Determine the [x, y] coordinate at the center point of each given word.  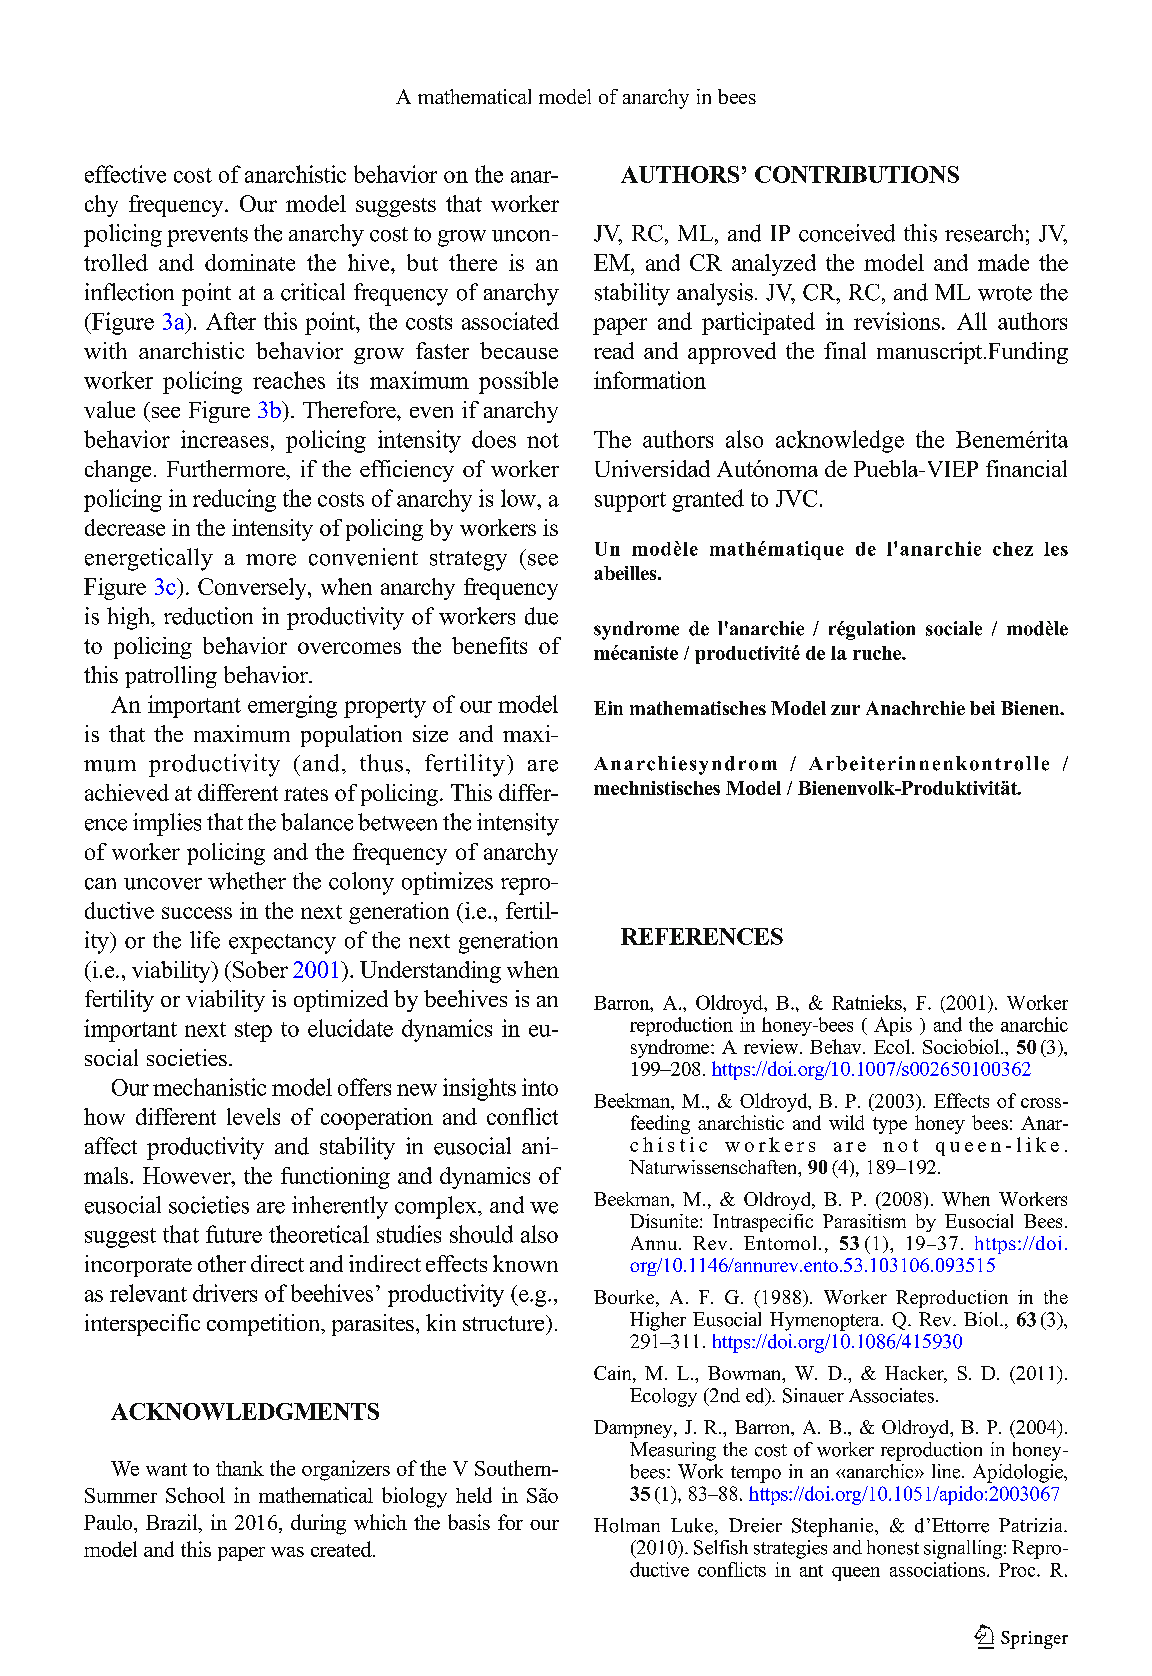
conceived [847, 233]
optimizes [447, 883]
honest [893, 1547]
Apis [893, 1026]
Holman [627, 1525]
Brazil [173, 1522]
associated [510, 321]
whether [247, 881]
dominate [250, 262]
